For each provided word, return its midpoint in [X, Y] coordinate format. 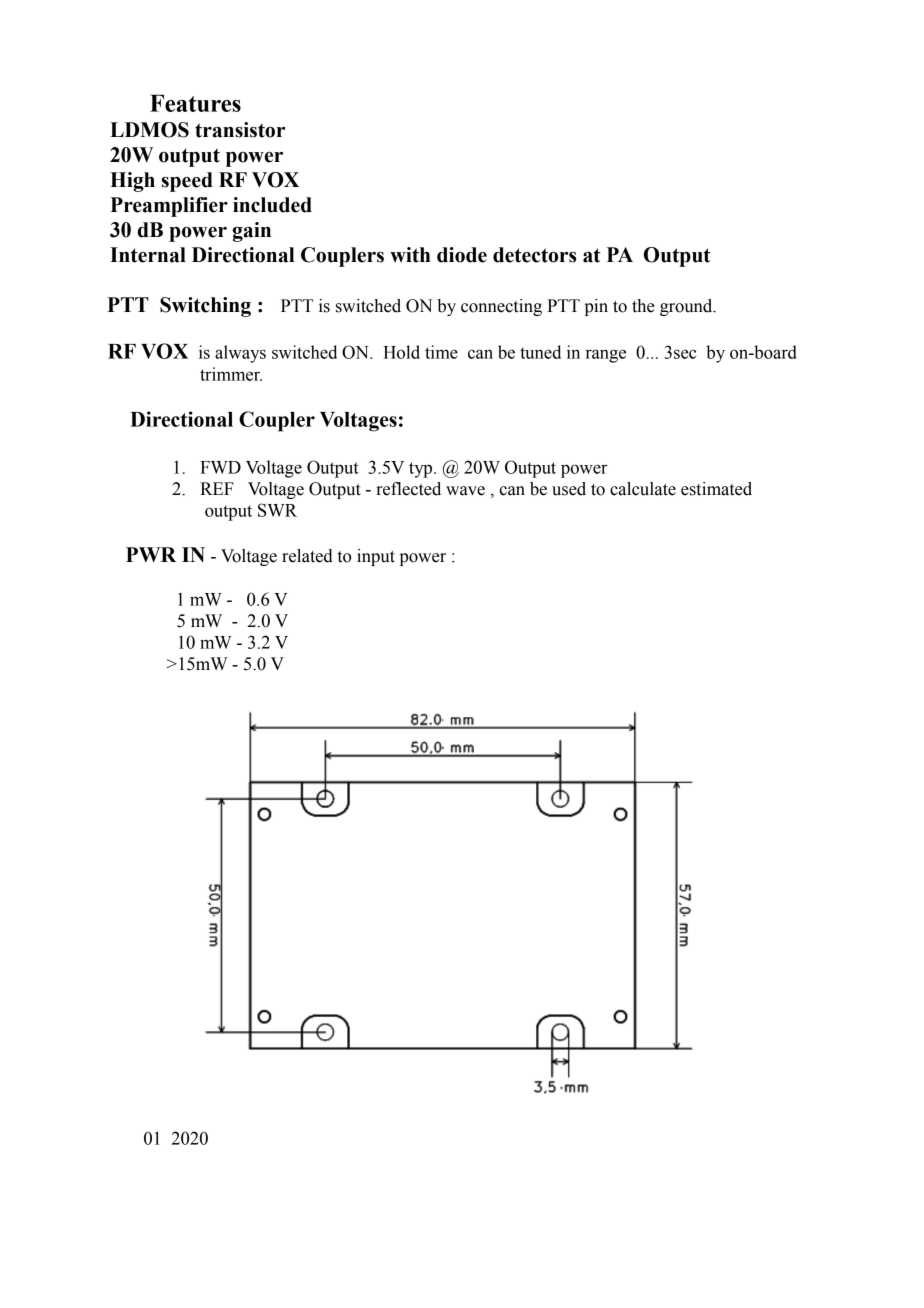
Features [195, 103]
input [376, 557]
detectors [534, 255]
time [441, 352]
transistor [240, 130]
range [606, 356]
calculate [643, 489]
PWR [151, 554]
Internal [148, 255]
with [410, 255]
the [643, 306]
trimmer [231, 374]
